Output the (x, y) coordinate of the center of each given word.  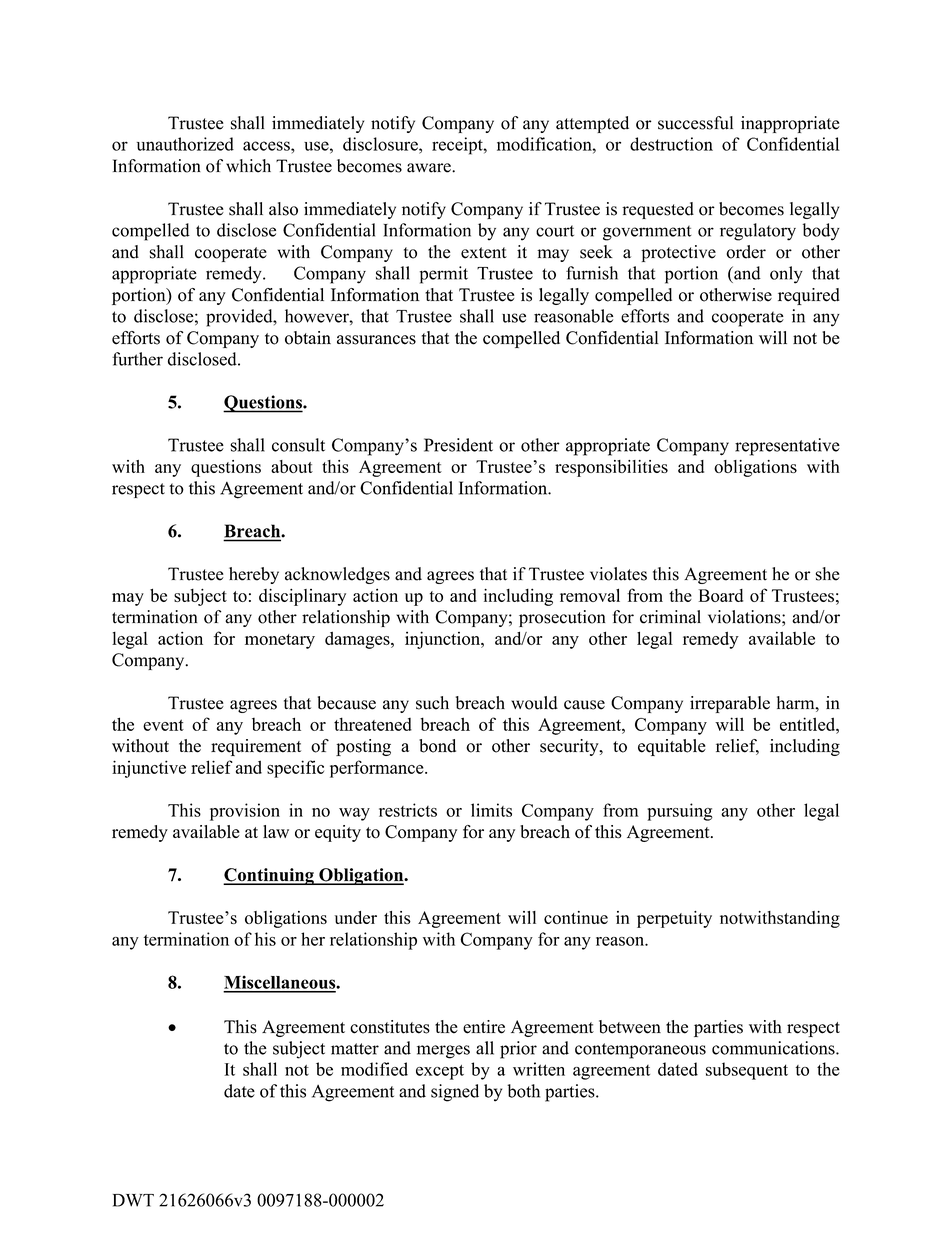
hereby (254, 575)
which (248, 166)
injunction (444, 640)
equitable (672, 747)
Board (721, 595)
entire (484, 1027)
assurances (376, 340)
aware (430, 168)
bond (437, 746)
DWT (133, 1200)
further (137, 359)
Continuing (269, 876)
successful (695, 123)
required (809, 296)
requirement (256, 747)
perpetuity (674, 919)
